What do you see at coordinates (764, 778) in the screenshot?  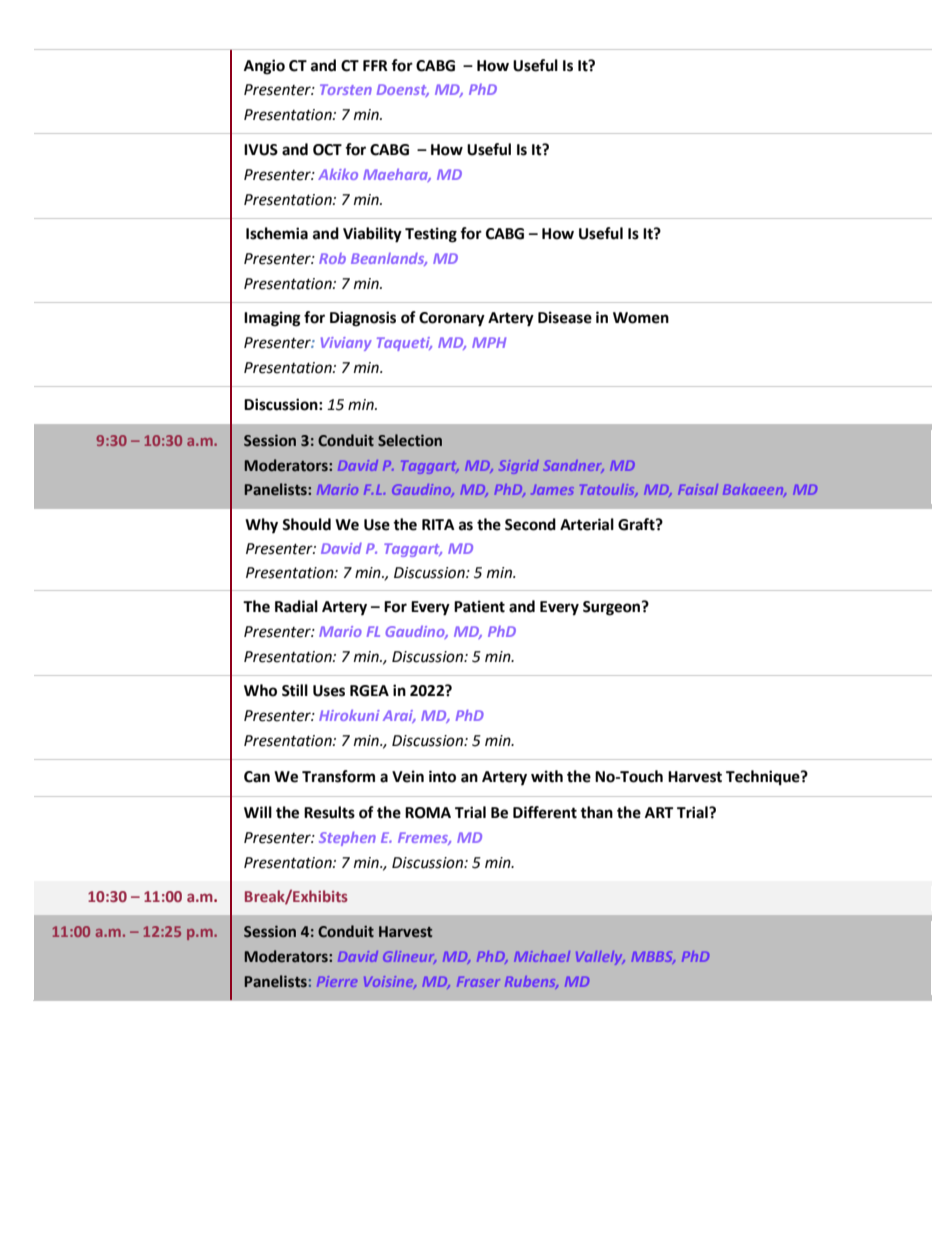 I see `Technique` at bounding box center [764, 778].
